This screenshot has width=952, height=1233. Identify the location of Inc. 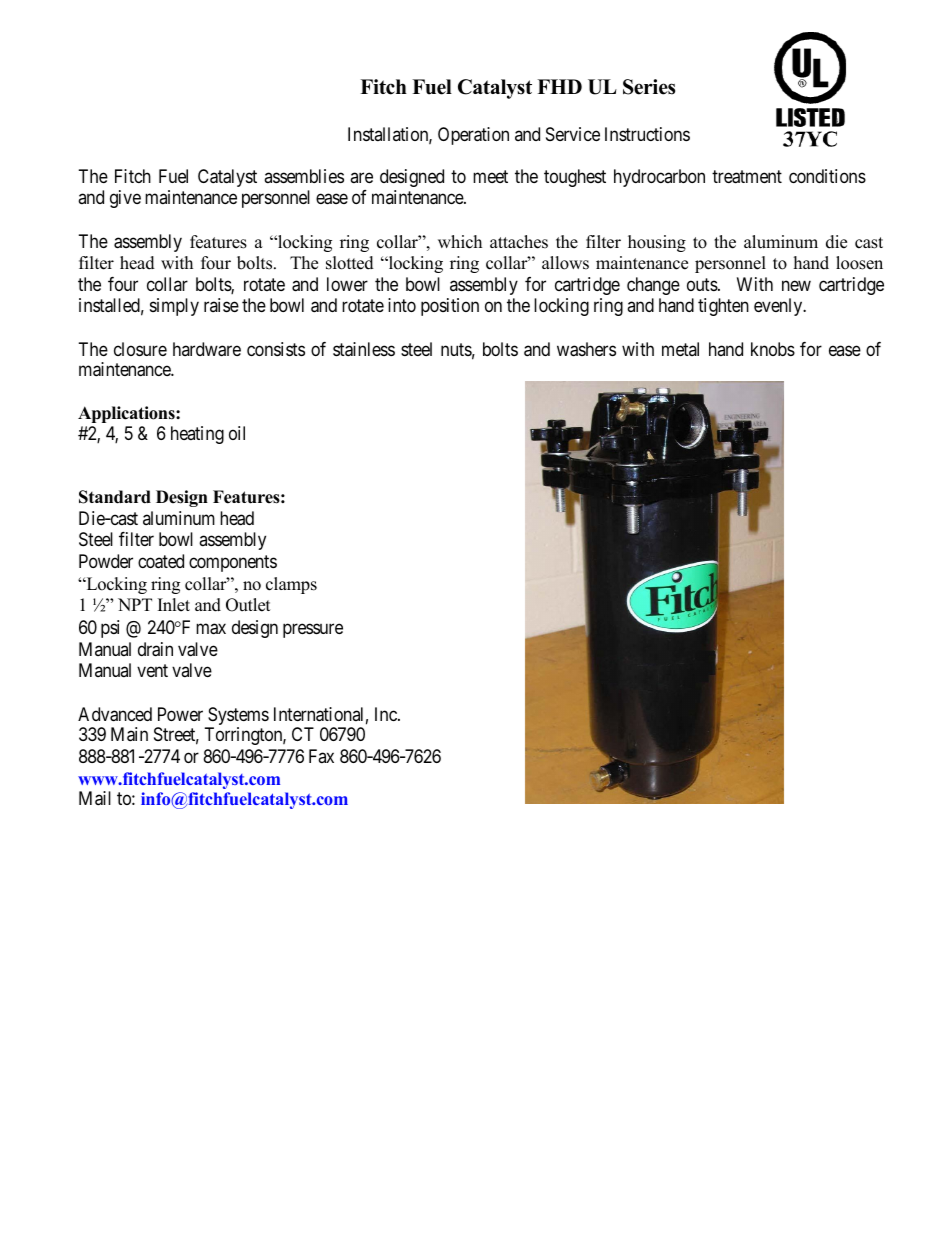
(387, 714).
